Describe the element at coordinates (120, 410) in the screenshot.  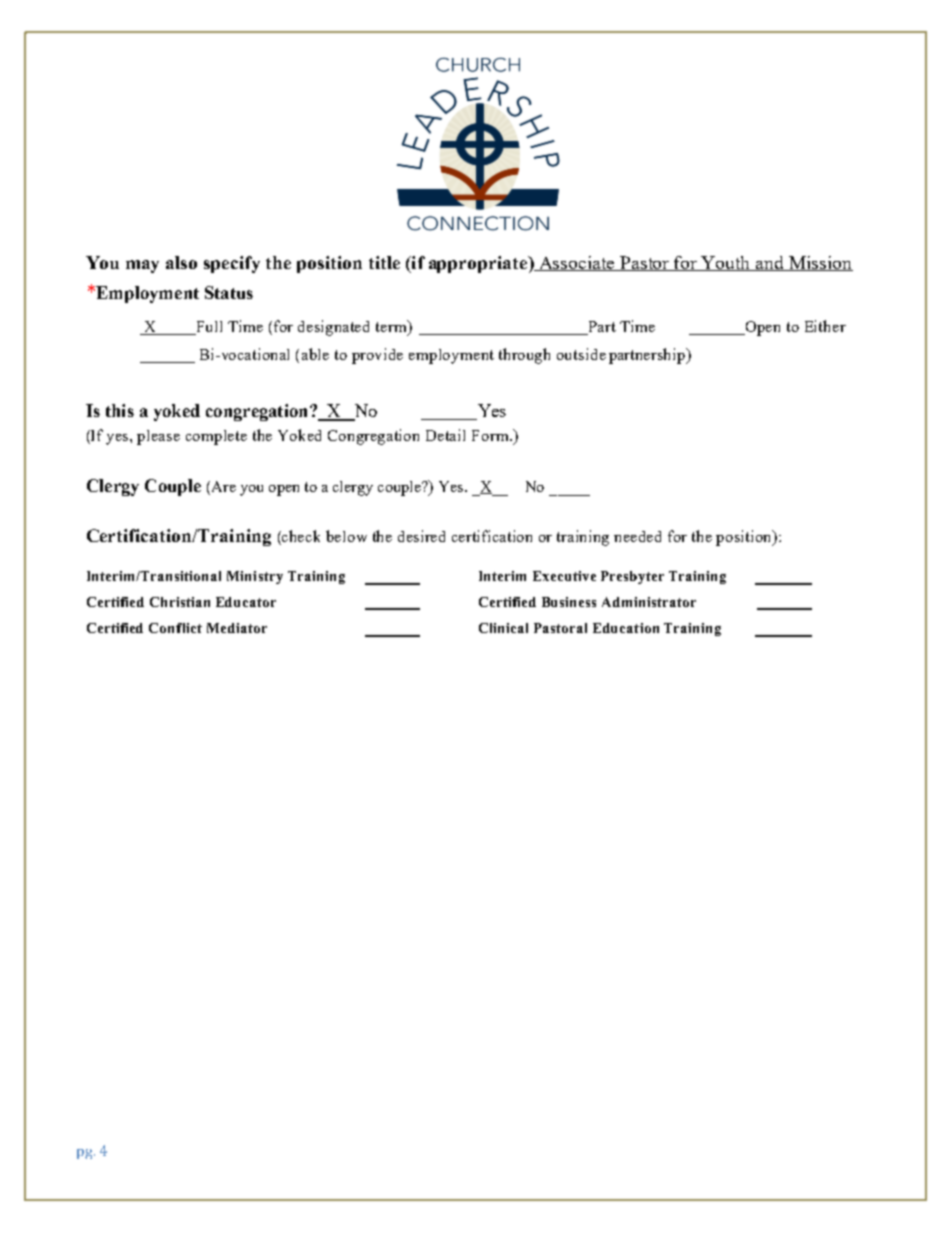
I see `this` at that location.
